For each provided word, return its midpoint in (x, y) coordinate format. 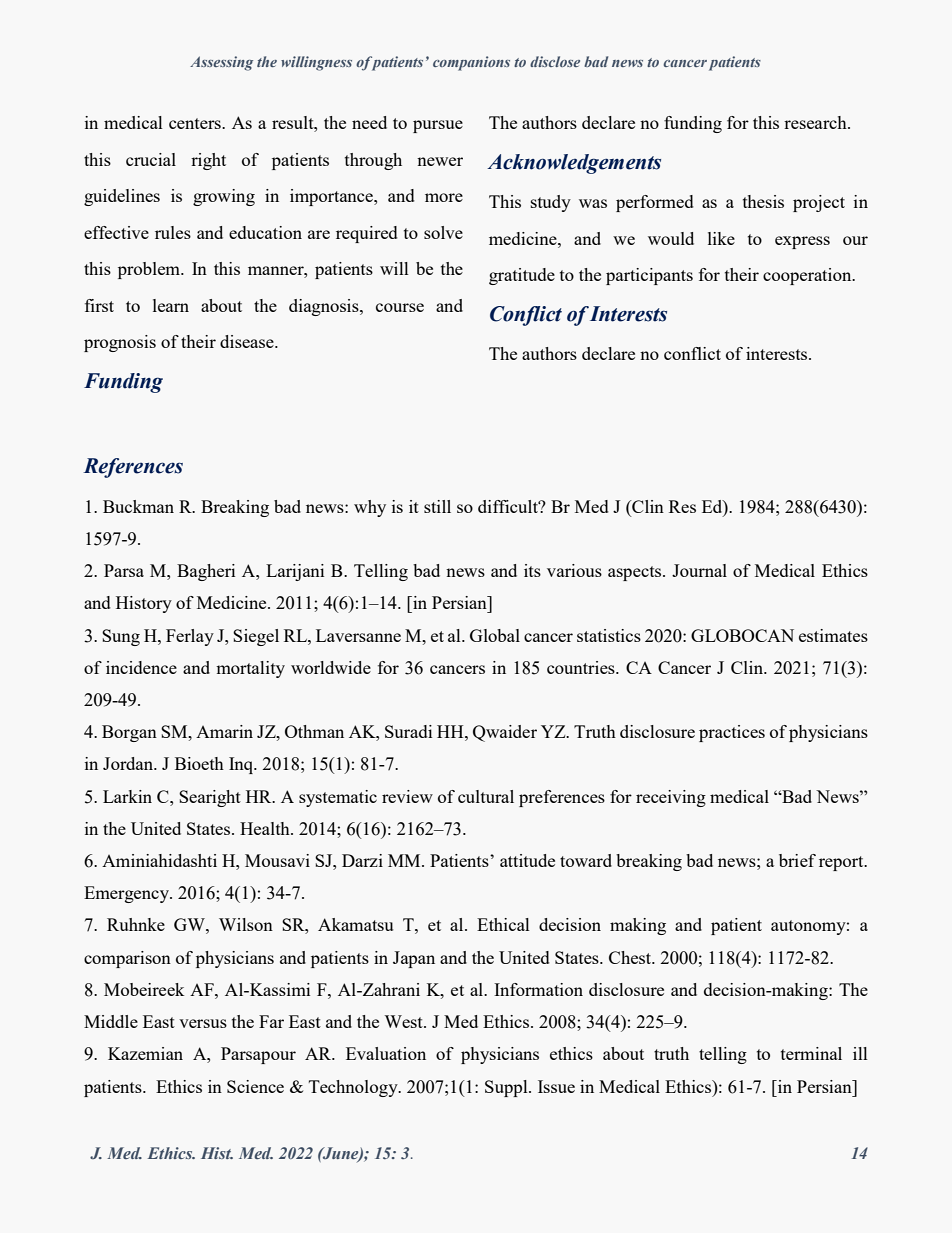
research (816, 122)
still (437, 506)
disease (248, 341)
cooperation (808, 276)
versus (203, 1023)
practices (732, 733)
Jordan (129, 763)
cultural (486, 796)
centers (196, 123)
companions (471, 63)
